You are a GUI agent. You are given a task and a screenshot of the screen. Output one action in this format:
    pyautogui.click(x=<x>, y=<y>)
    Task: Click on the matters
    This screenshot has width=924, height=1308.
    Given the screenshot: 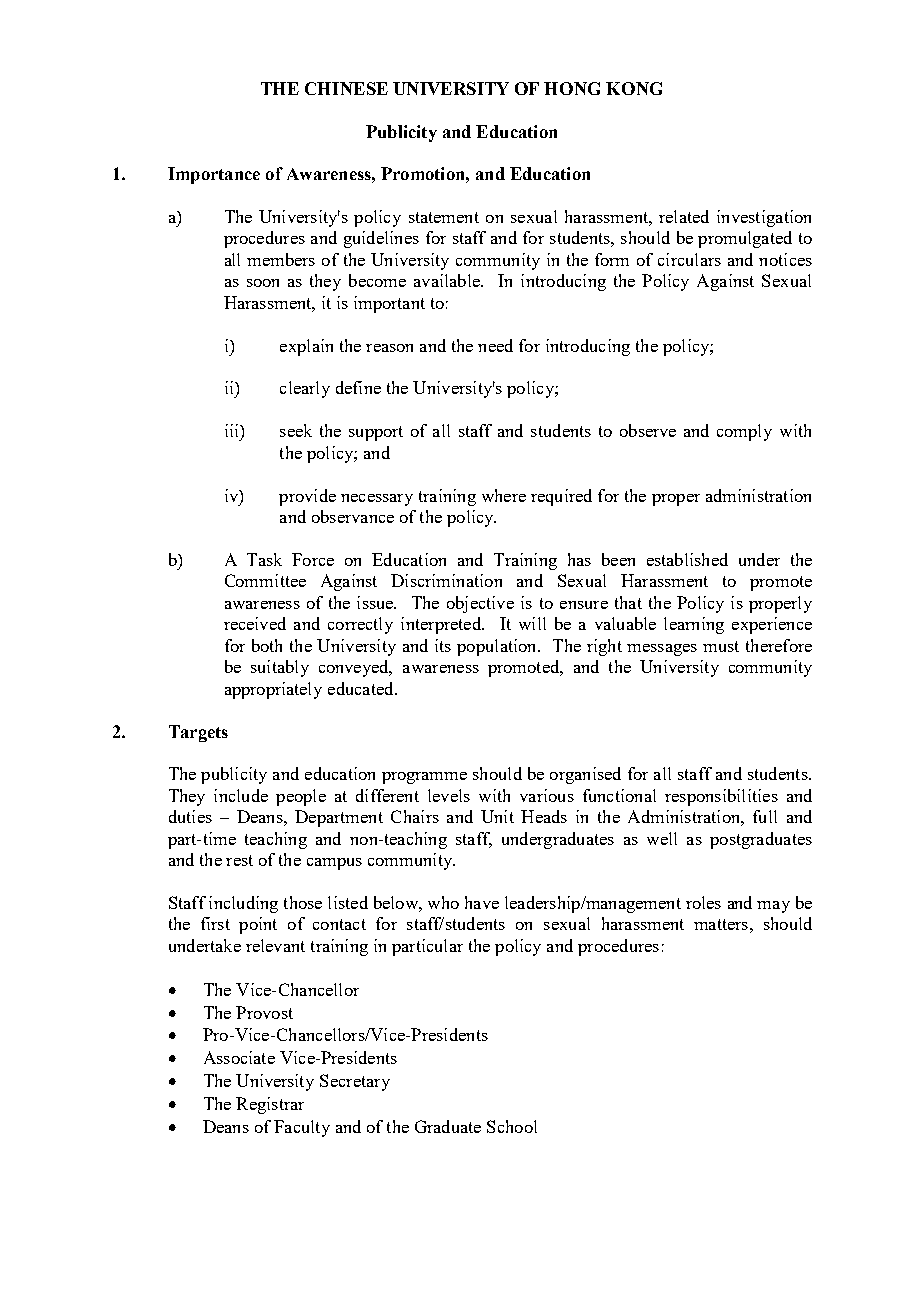 What is the action you would take?
    pyautogui.click(x=721, y=924)
